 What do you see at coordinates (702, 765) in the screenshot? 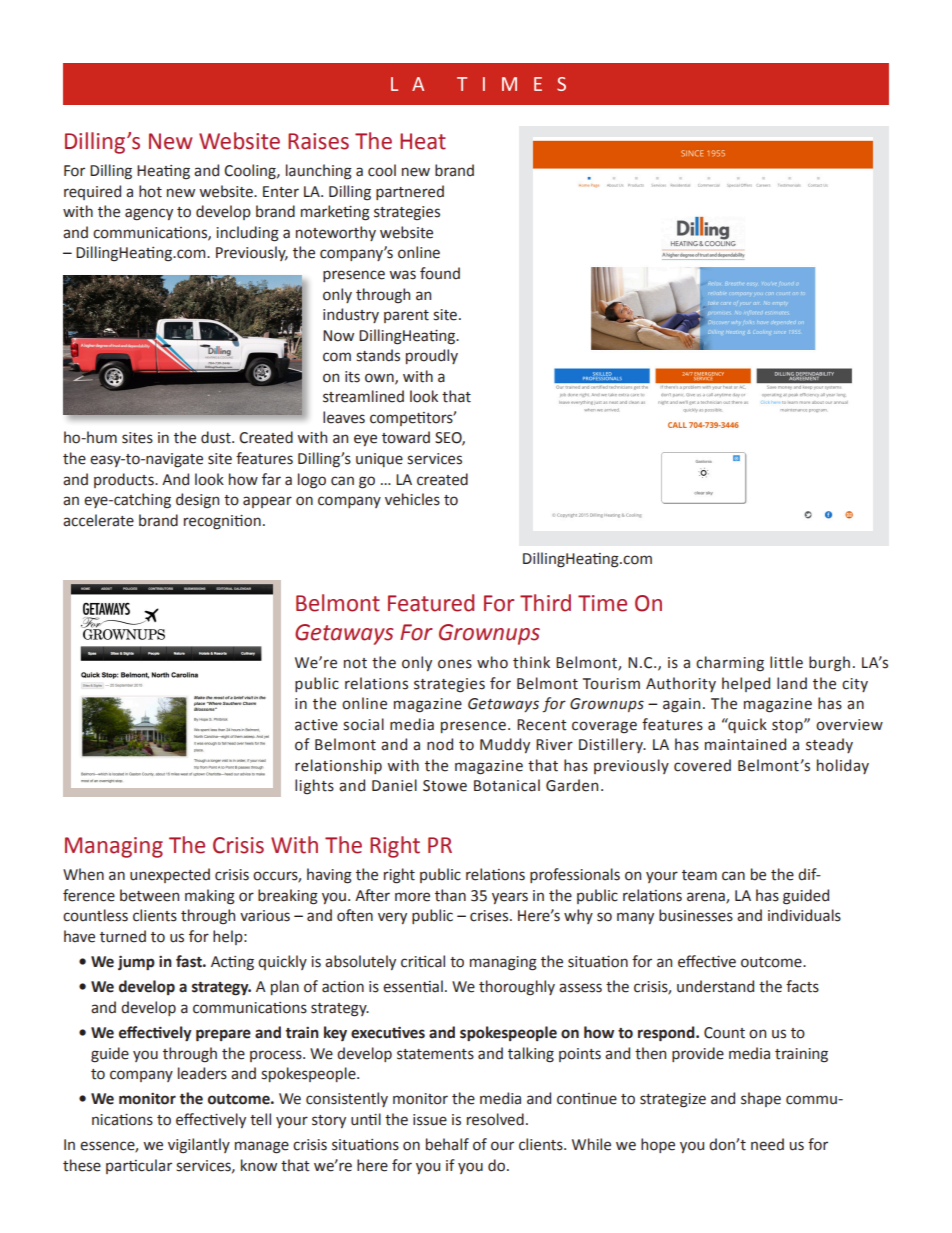
I see `covered` at bounding box center [702, 765].
